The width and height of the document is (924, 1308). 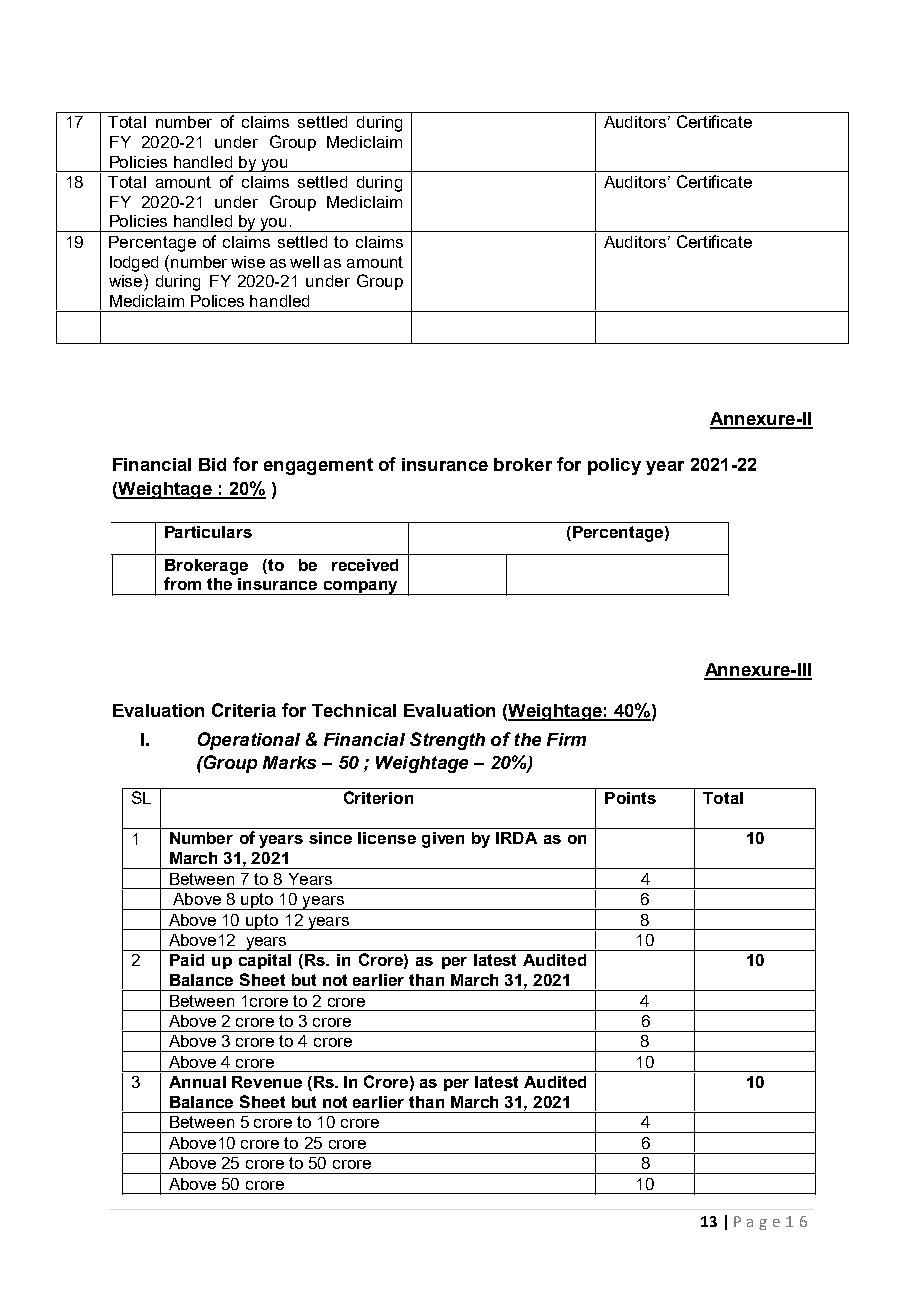 What do you see at coordinates (249, 741) in the document?
I see `Operational` at bounding box center [249, 741].
